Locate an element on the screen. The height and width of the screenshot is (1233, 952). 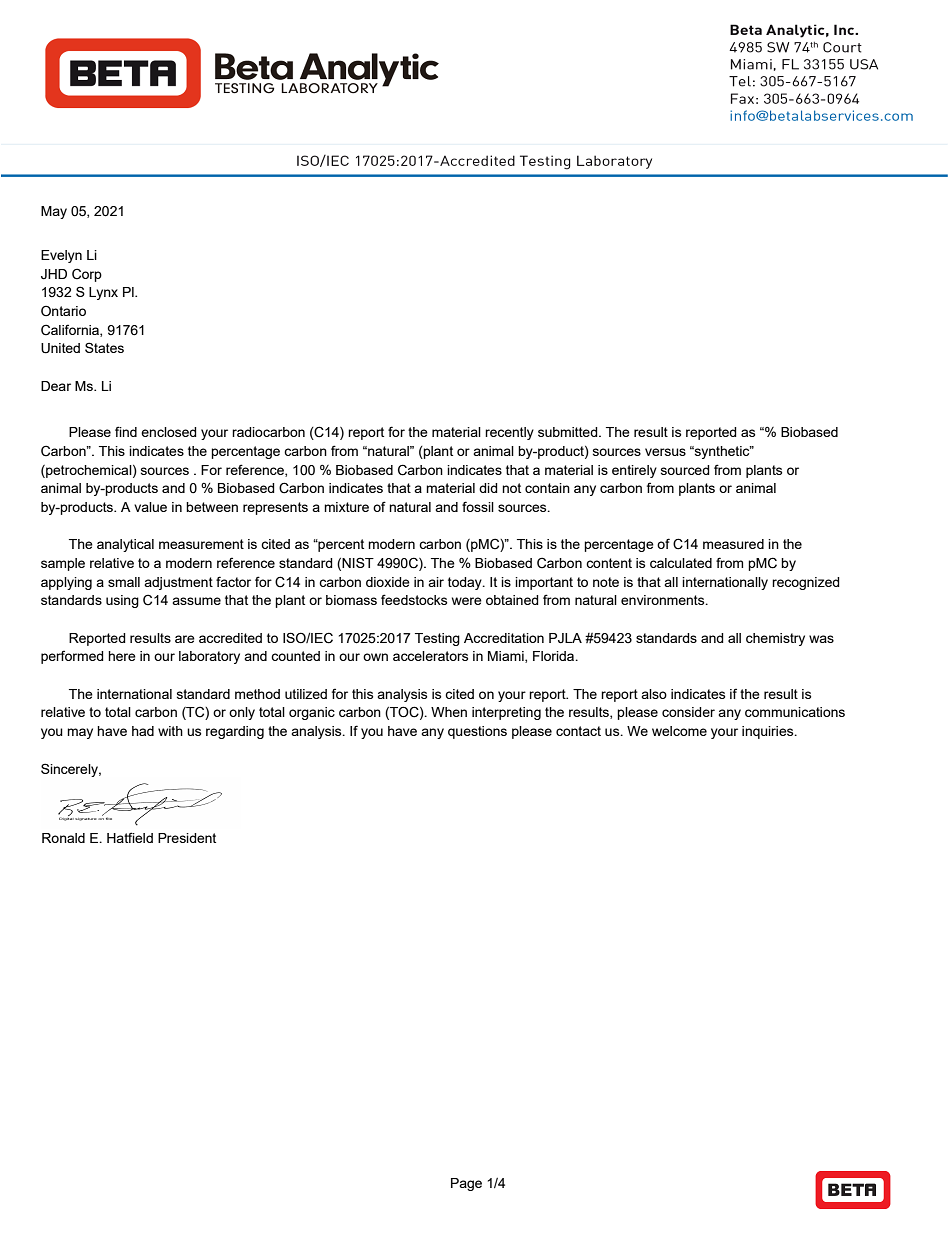
small is located at coordinates (124, 582).
